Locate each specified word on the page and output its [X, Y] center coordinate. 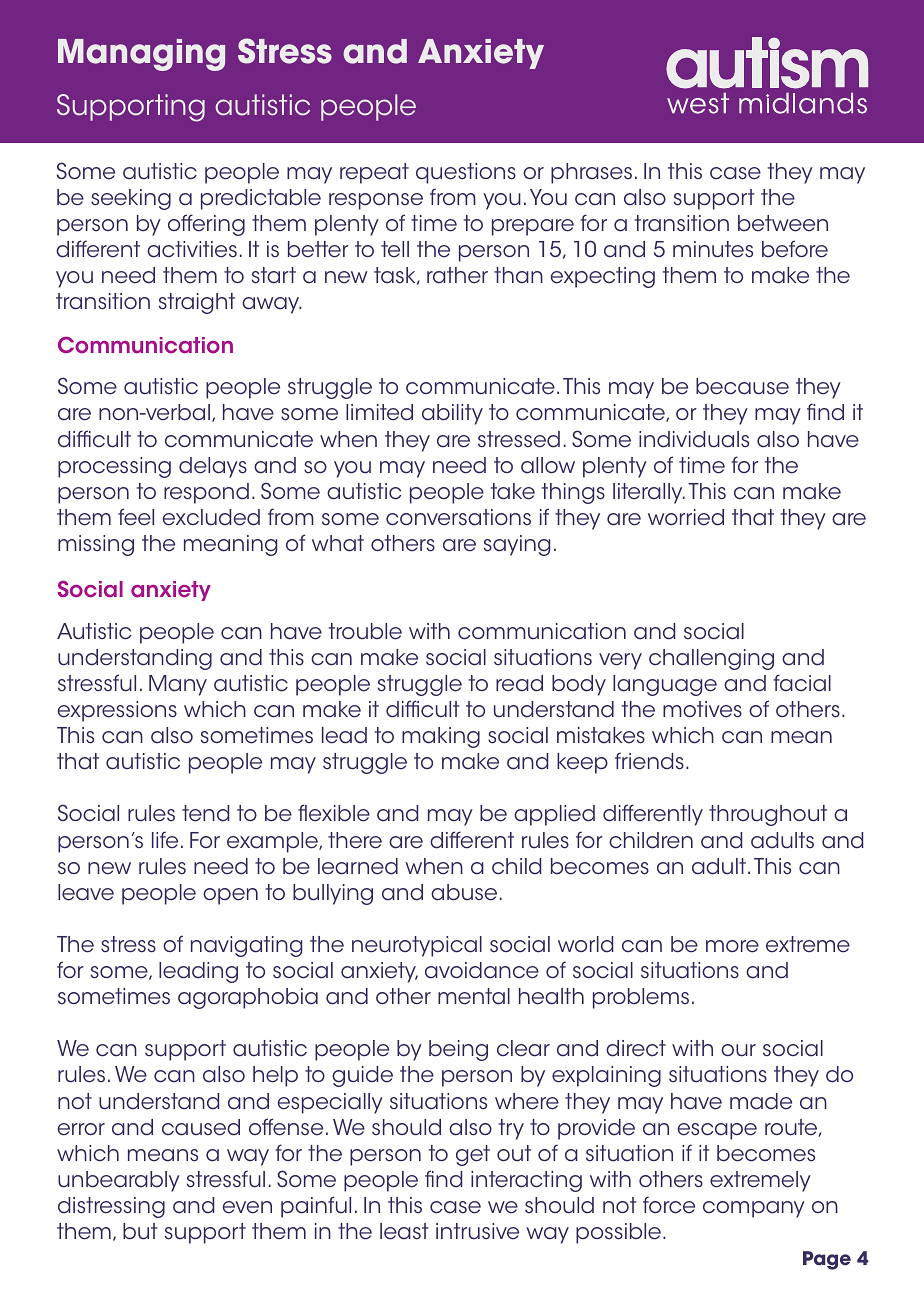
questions [466, 173]
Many [178, 685]
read [519, 683]
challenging [711, 659]
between [783, 223]
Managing [141, 55]
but [140, 1231]
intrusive [477, 1231]
